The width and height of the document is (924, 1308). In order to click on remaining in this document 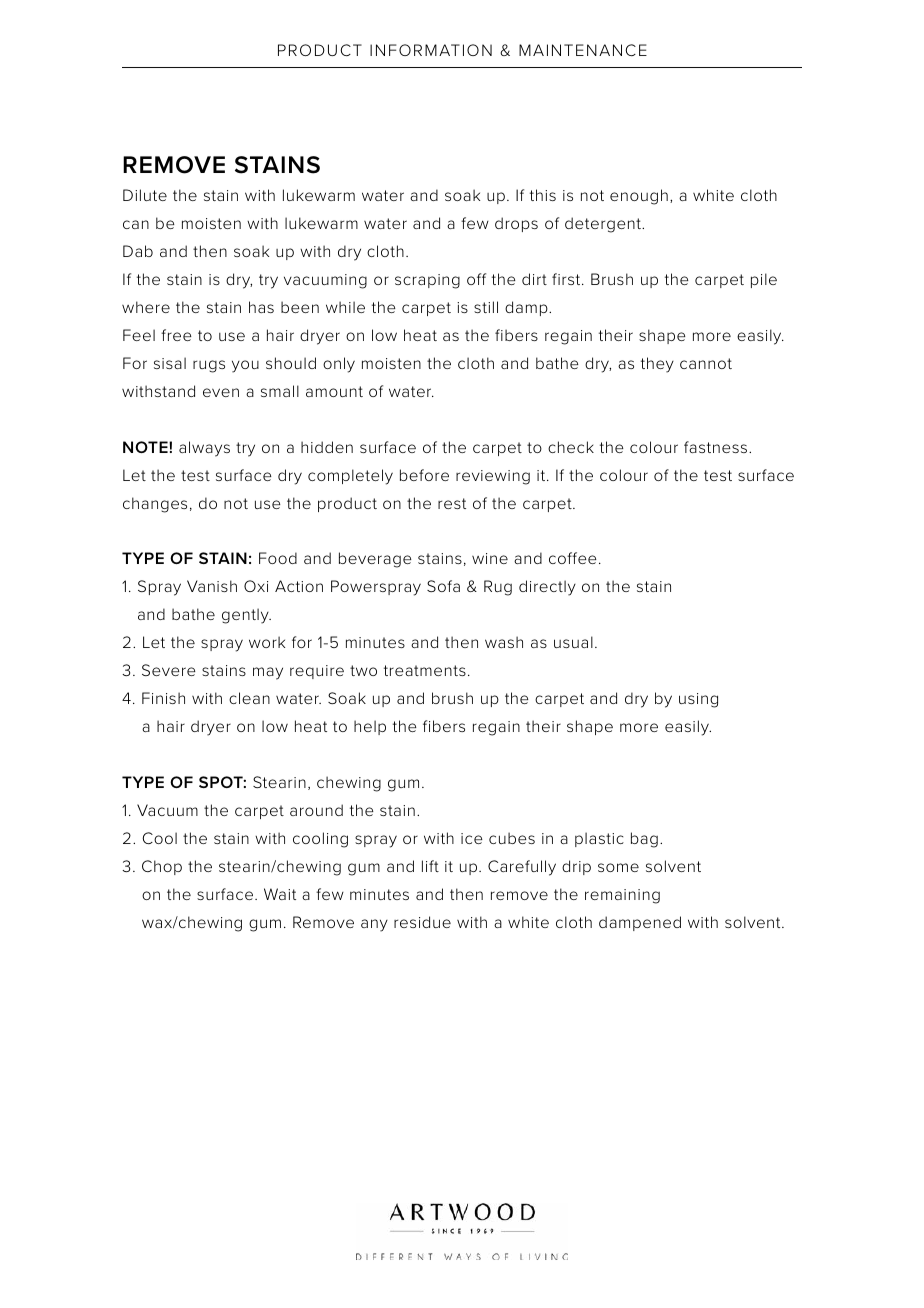, I will do `click(622, 896)`.
